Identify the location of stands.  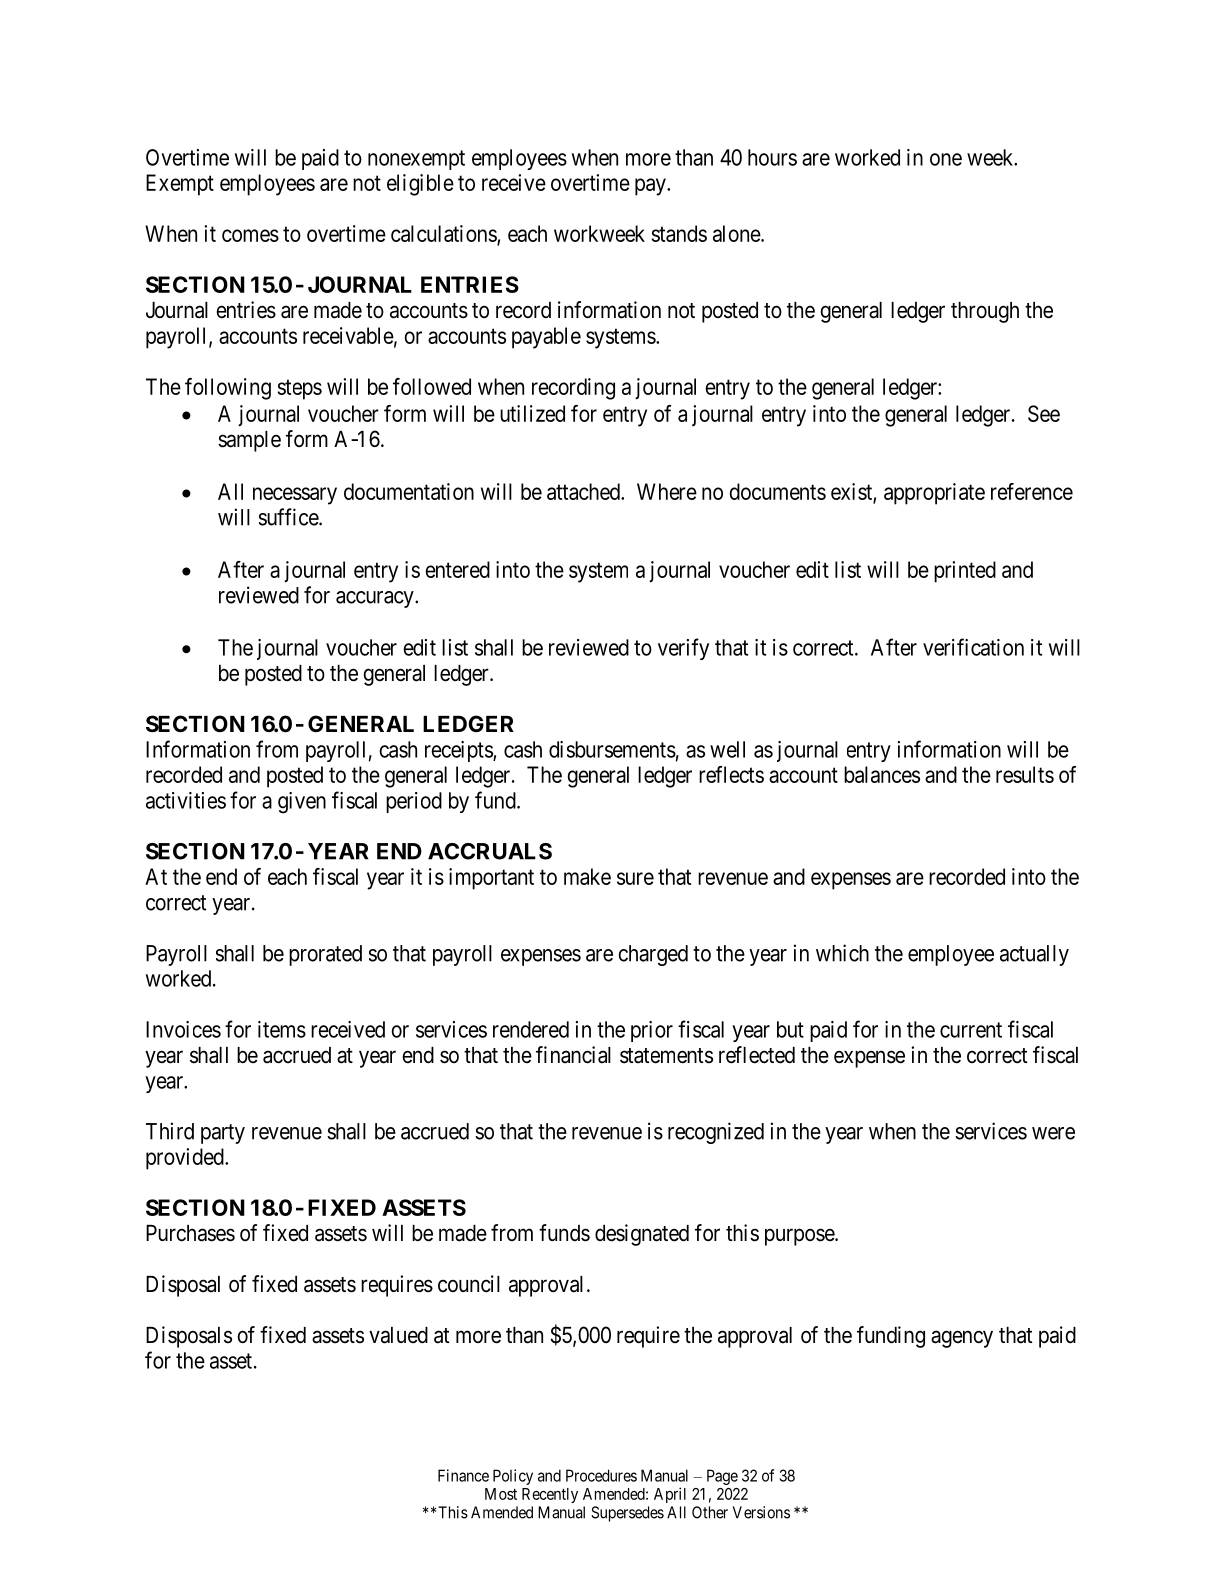
(679, 233).
